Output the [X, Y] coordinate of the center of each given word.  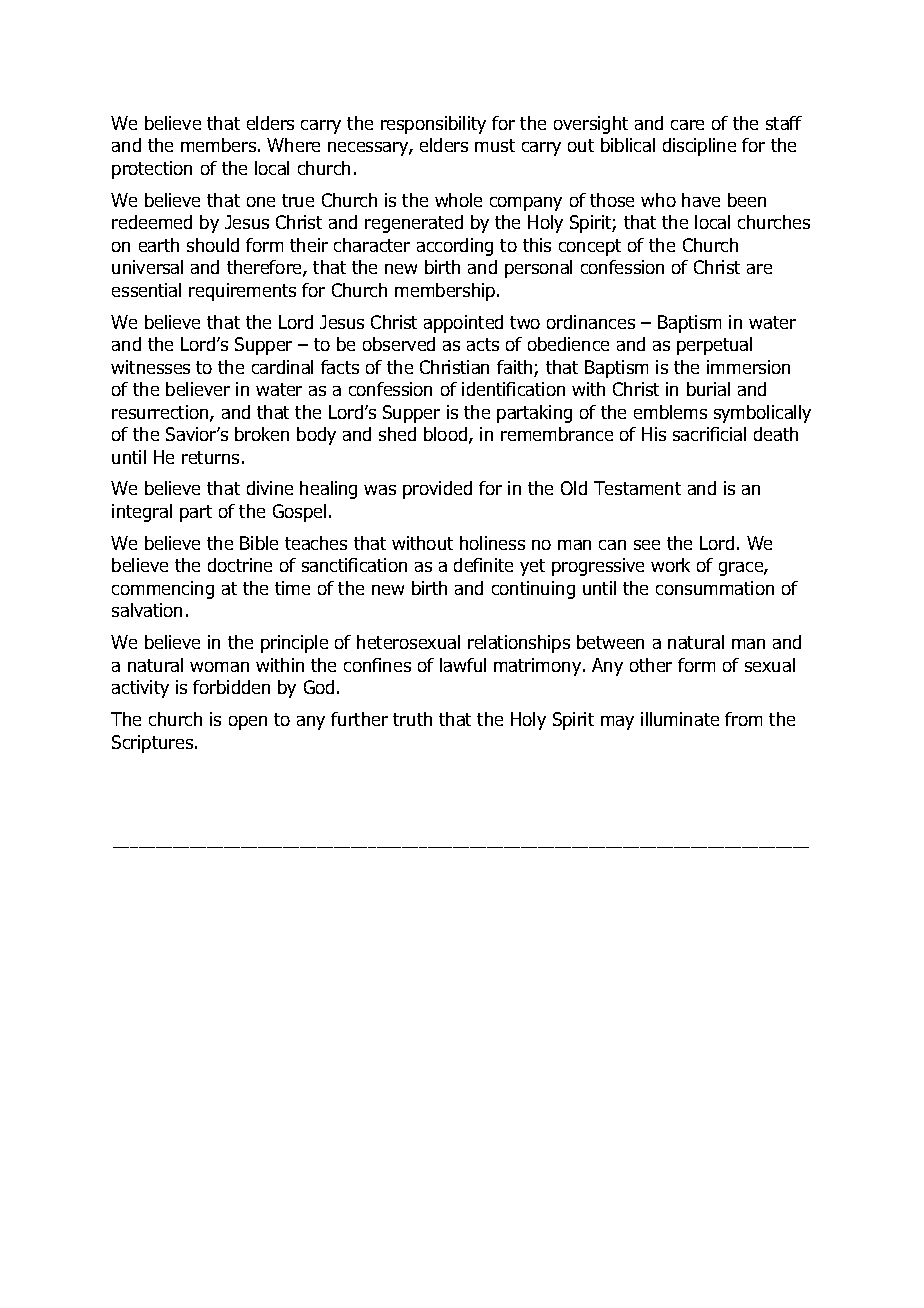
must [495, 145]
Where [293, 145]
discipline [699, 147]
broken [262, 434]
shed [397, 434]
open [248, 723]
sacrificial [709, 434]
